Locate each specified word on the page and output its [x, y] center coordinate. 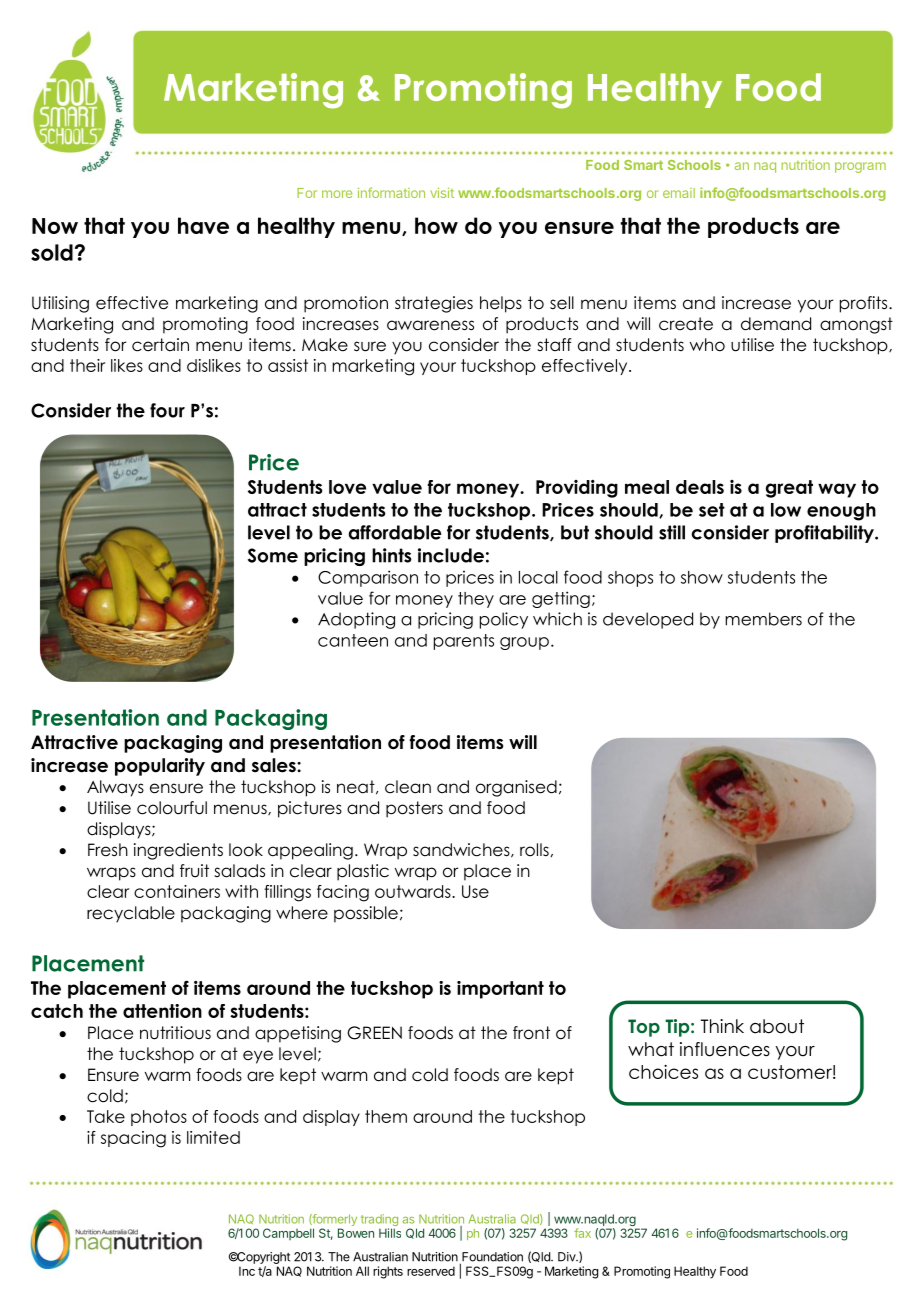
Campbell [288, 1234]
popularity [160, 767]
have [203, 225]
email [679, 193]
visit [442, 193]
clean [408, 787]
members [763, 619]
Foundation [491, 1258]
